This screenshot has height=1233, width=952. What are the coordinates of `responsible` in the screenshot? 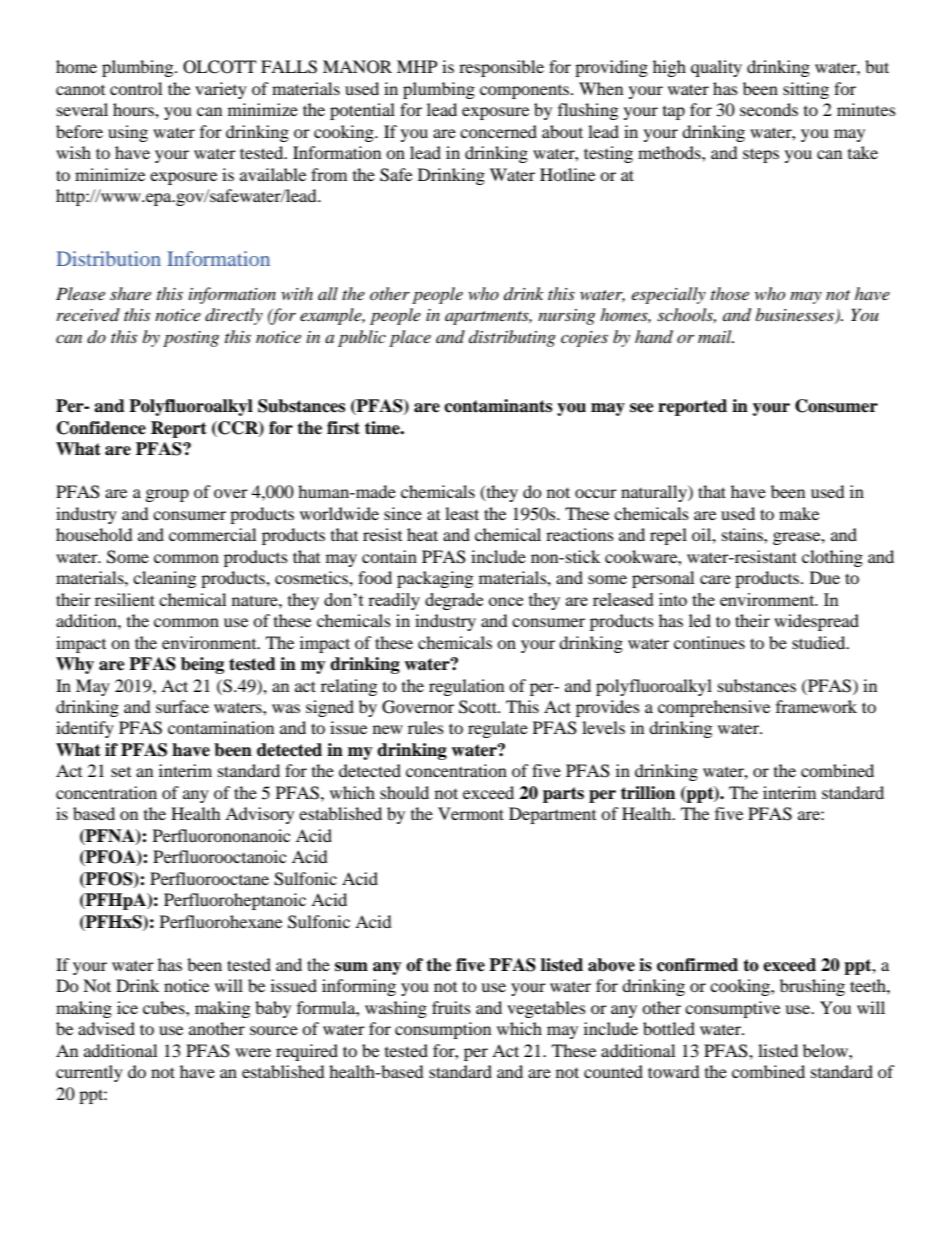 It's located at (501, 68).
